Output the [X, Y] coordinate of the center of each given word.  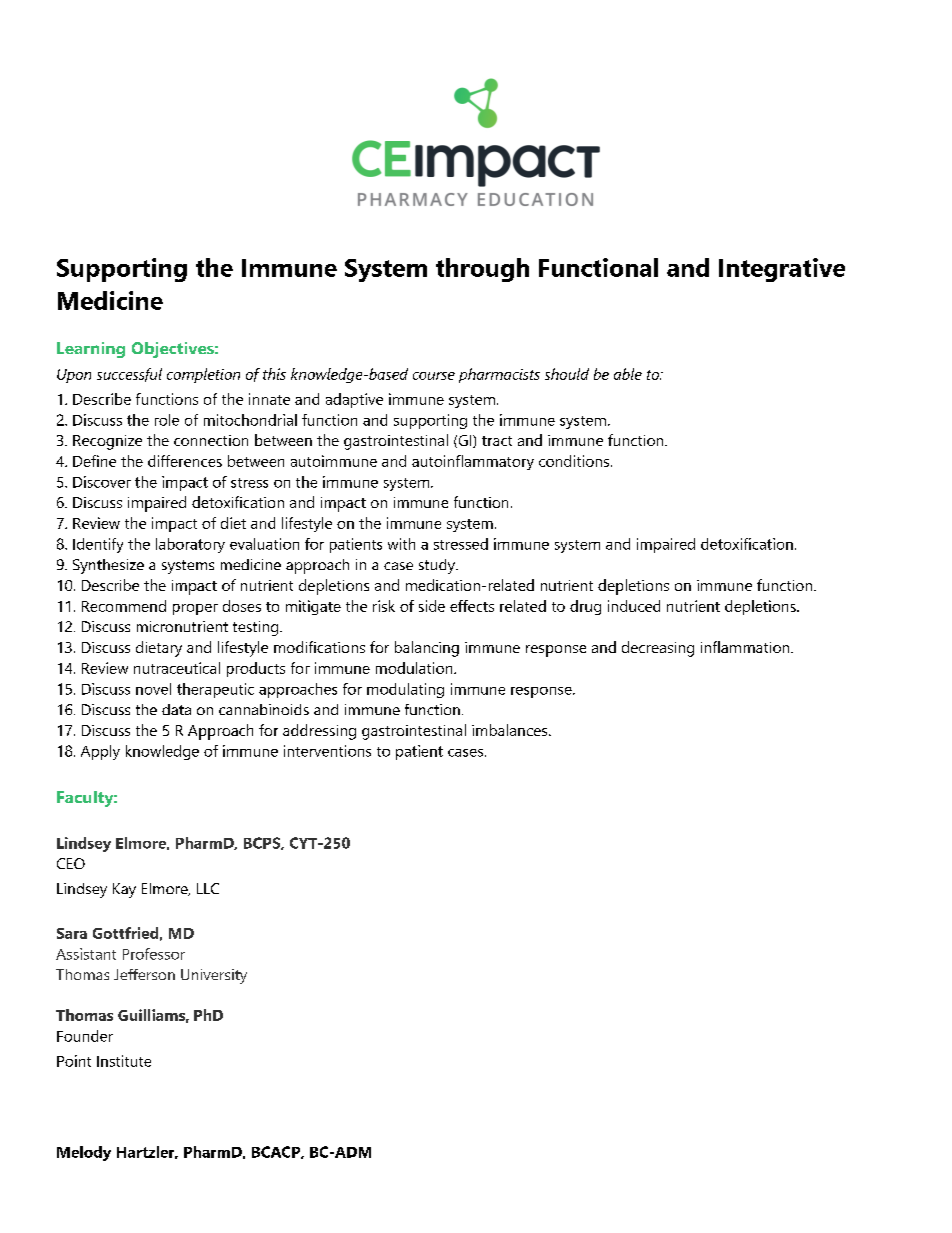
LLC [208, 888]
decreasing [658, 649]
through [482, 270]
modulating [405, 690]
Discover [102, 482]
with [401, 544]
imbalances [511, 730]
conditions [575, 461]
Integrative [782, 270]
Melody [84, 1153]
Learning [91, 350]
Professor [154, 954]
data [176, 709]
